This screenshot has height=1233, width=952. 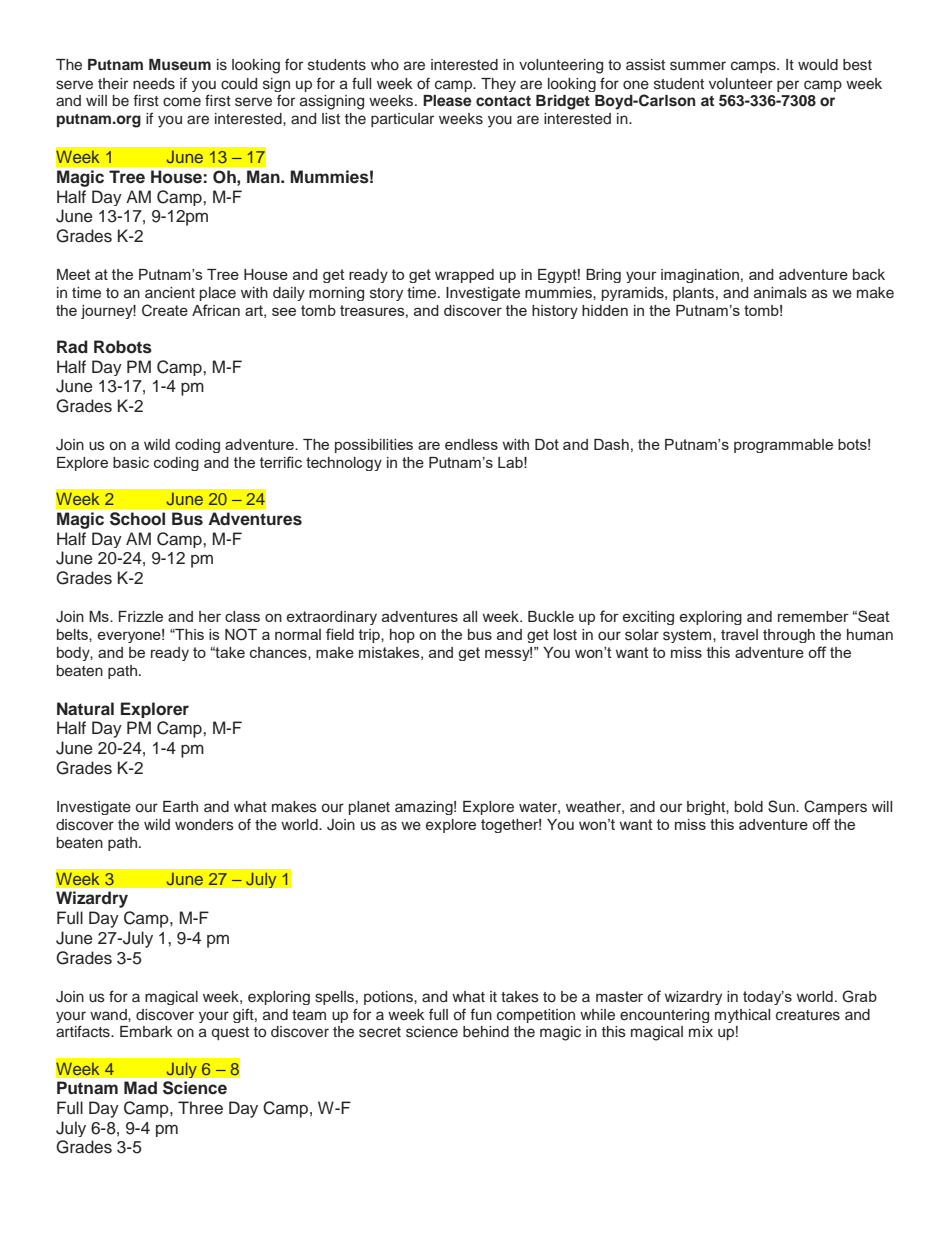 What do you see at coordinates (180, 806) in the screenshot?
I see `Earth` at bounding box center [180, 806].
